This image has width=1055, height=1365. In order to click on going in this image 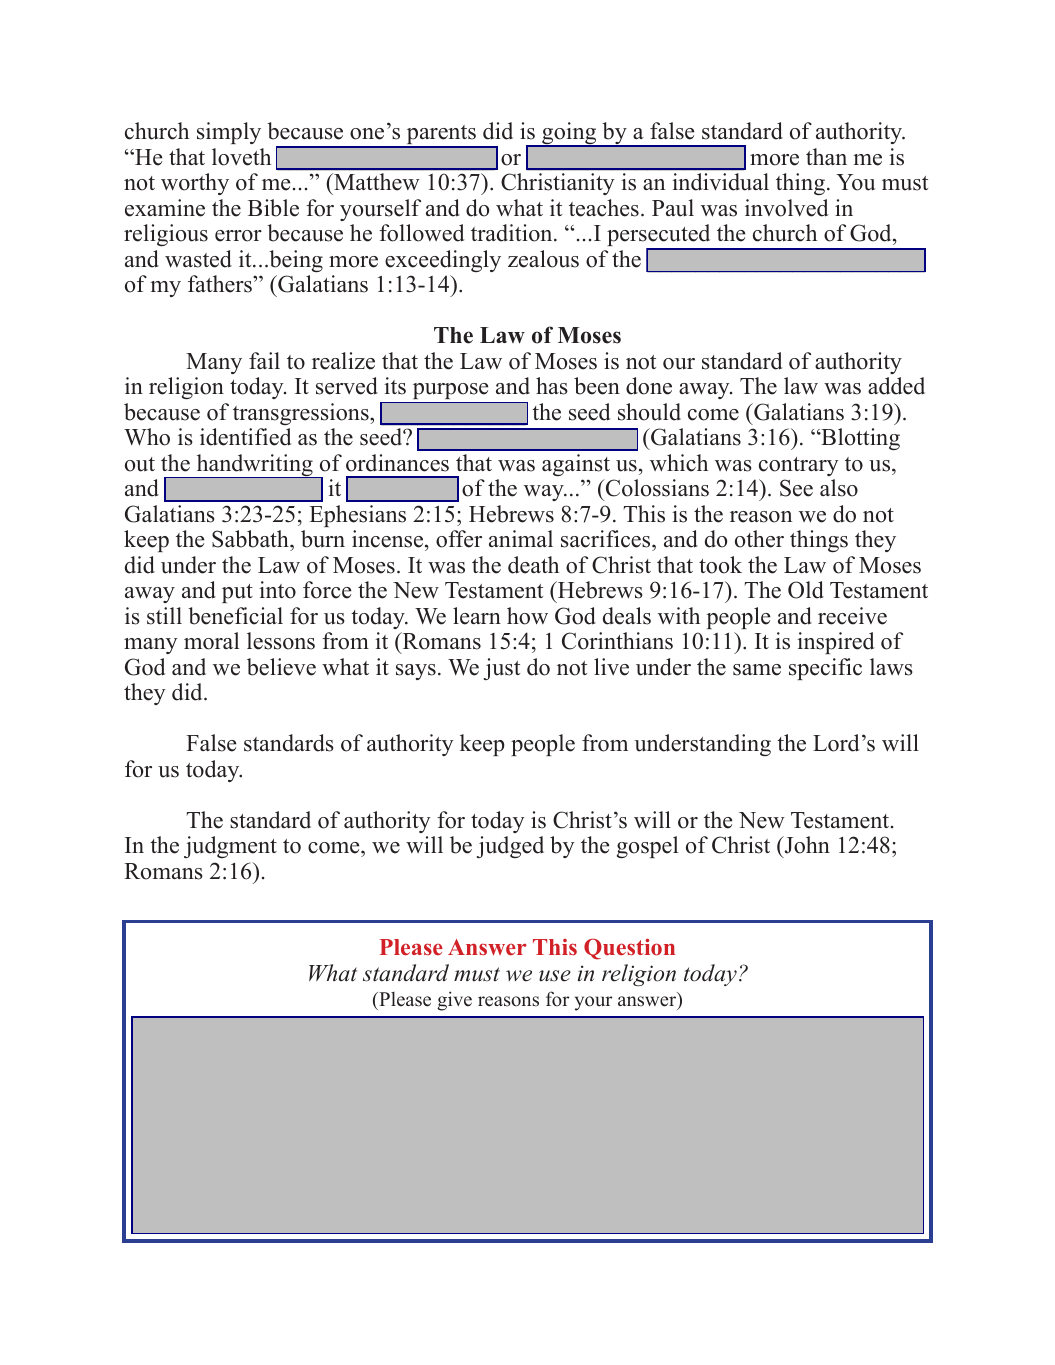, I will do `click(569, 134)`.
